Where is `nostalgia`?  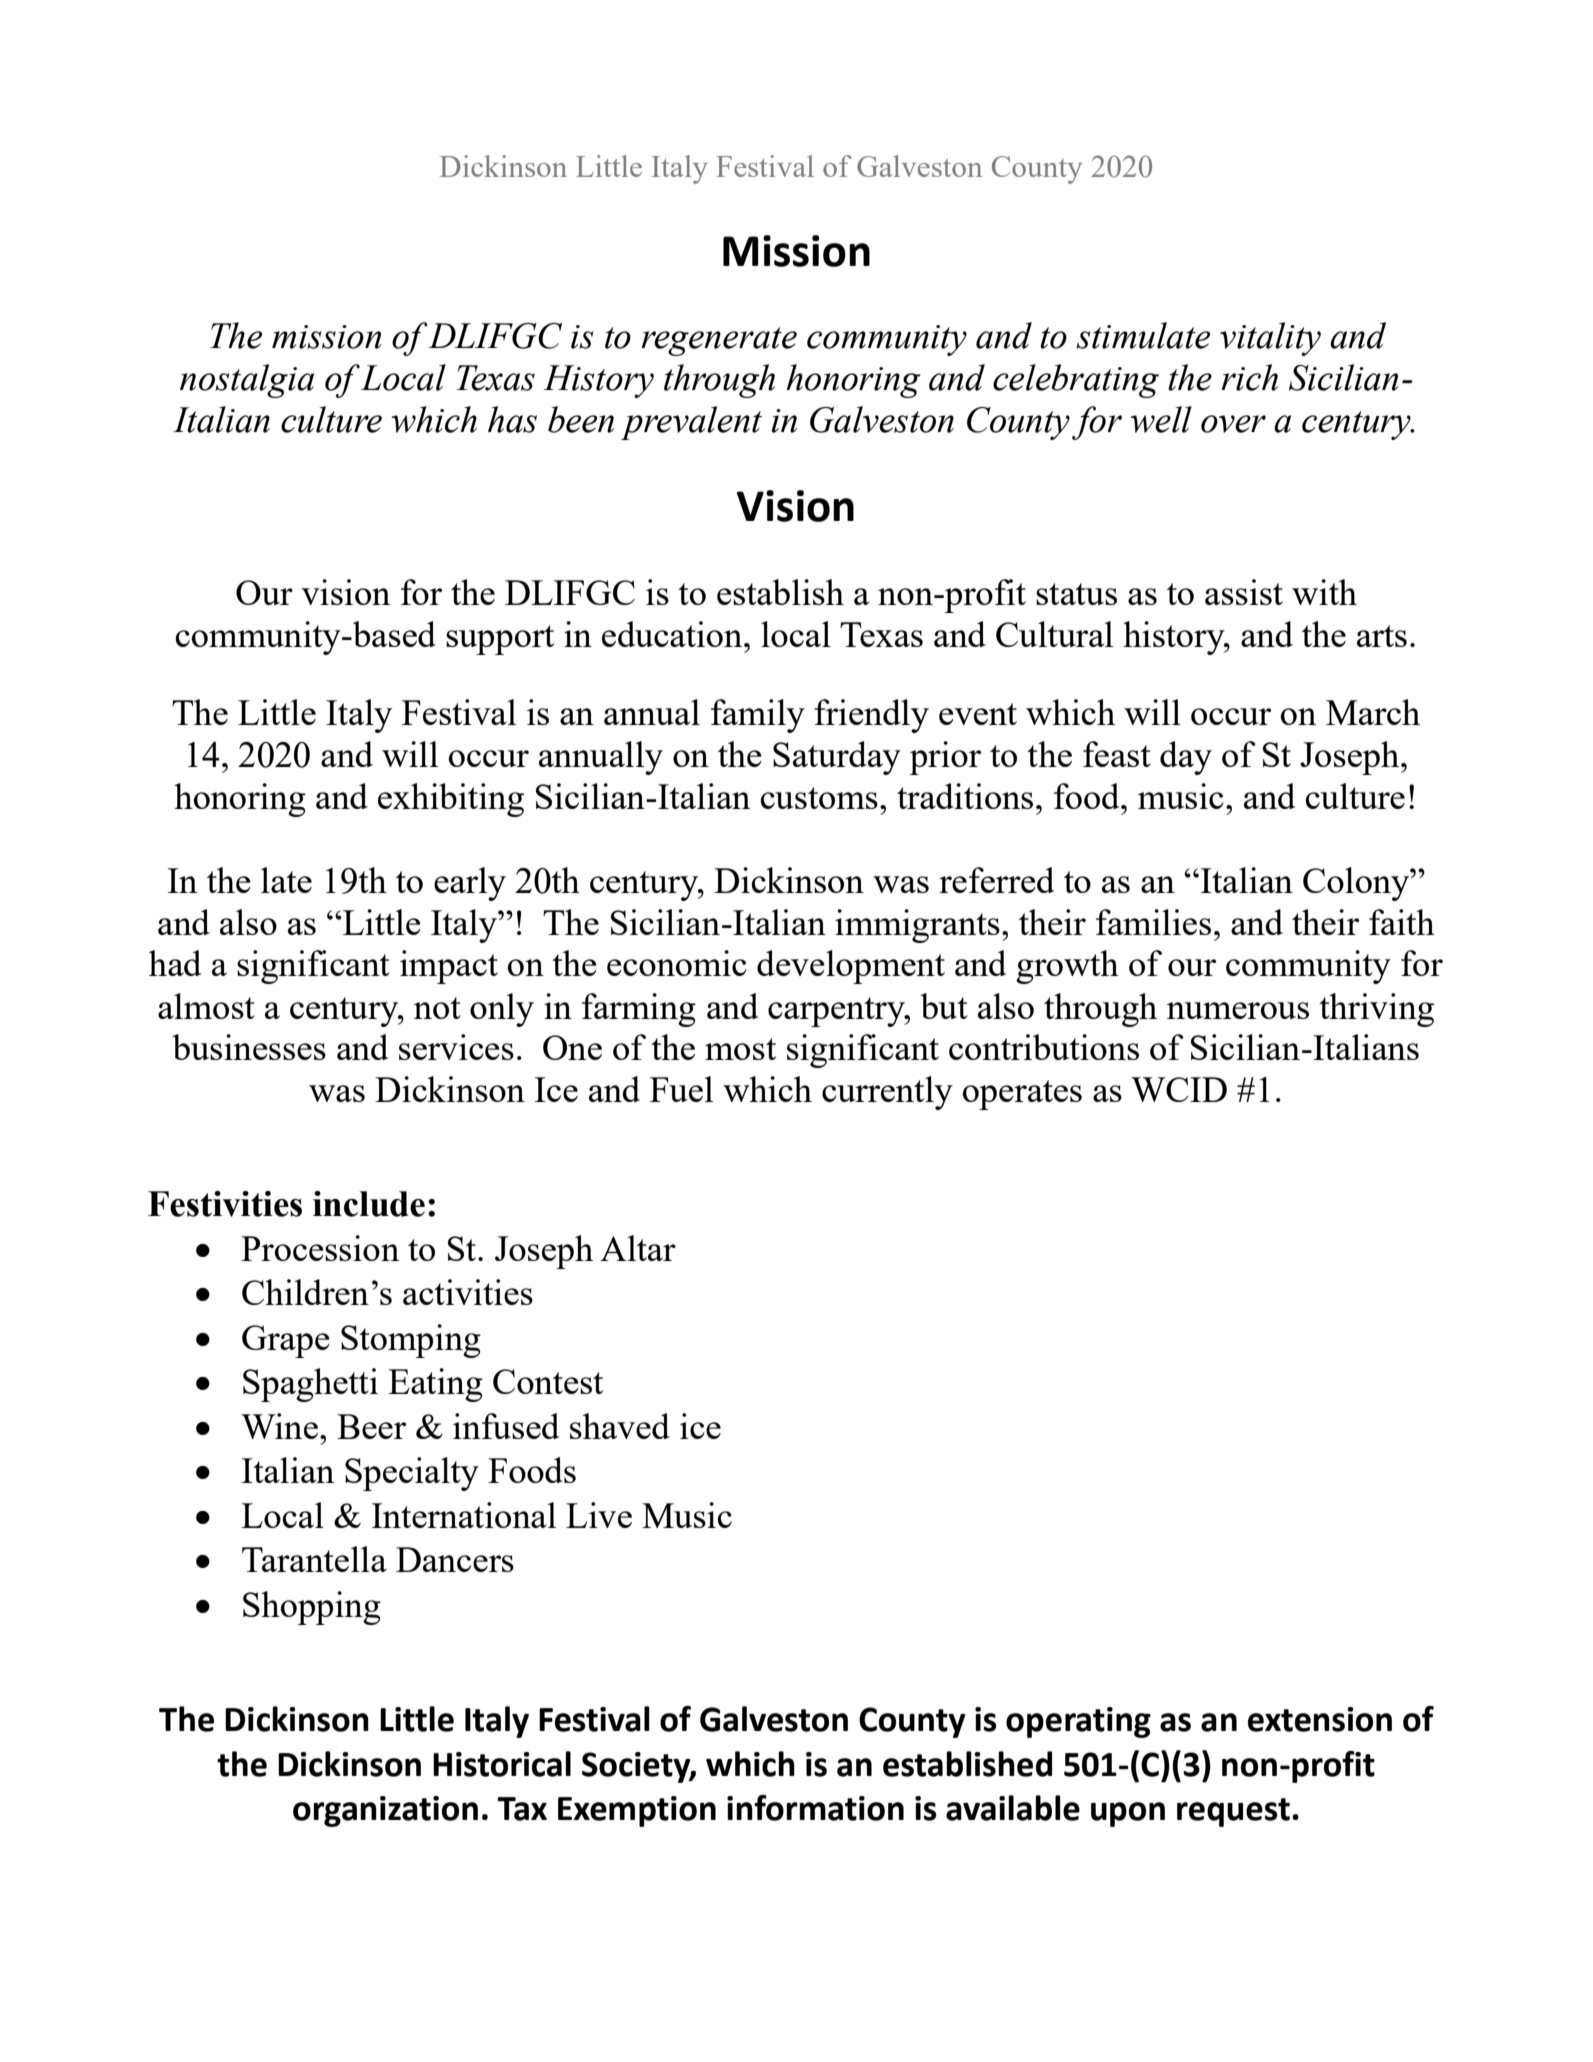
nostalgia is located at coordinates (247, 381).
